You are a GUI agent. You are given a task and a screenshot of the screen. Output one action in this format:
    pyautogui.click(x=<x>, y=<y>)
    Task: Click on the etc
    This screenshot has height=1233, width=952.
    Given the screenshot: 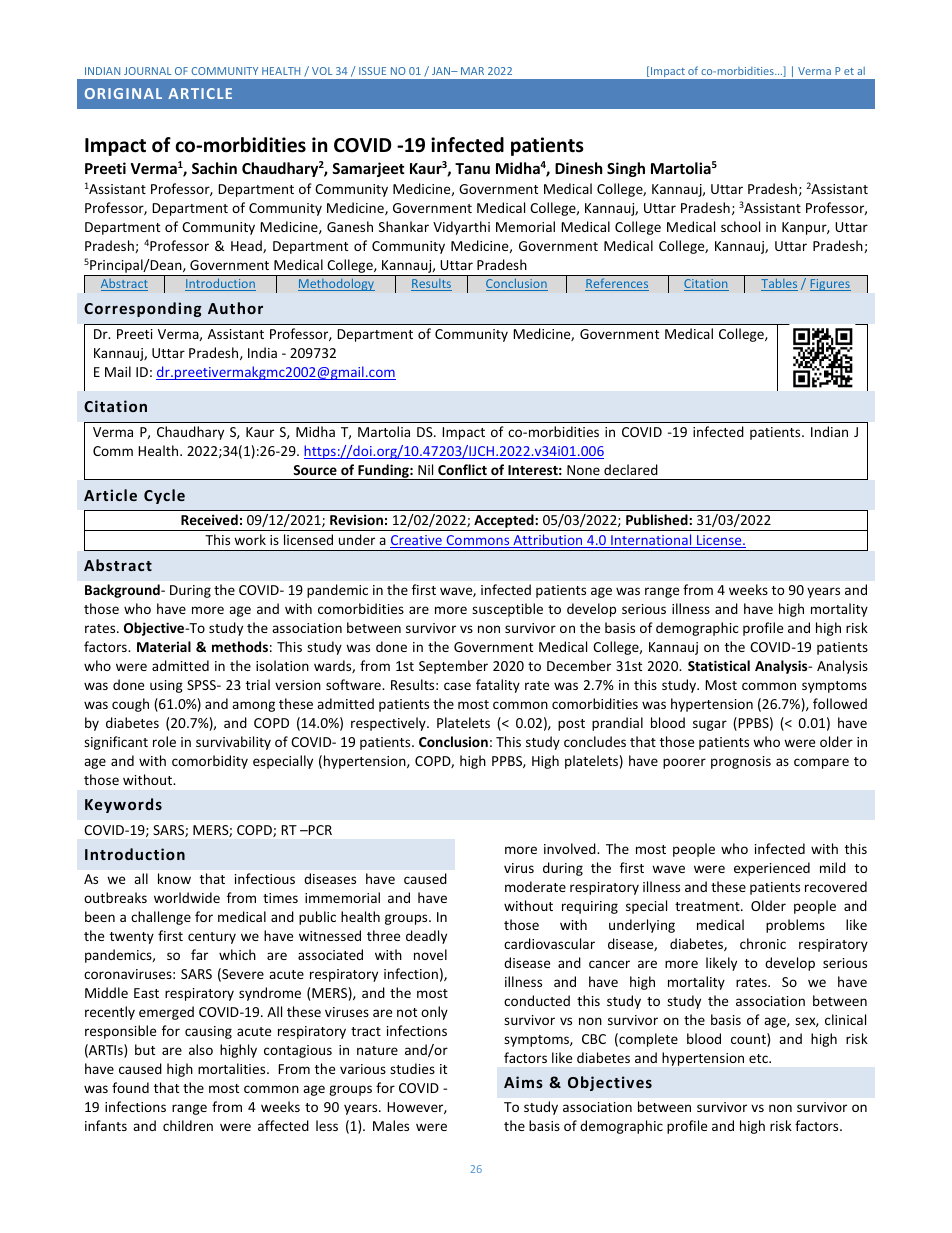 What is the action you would take?
    pyautogui.click(x=759, y=1058)
